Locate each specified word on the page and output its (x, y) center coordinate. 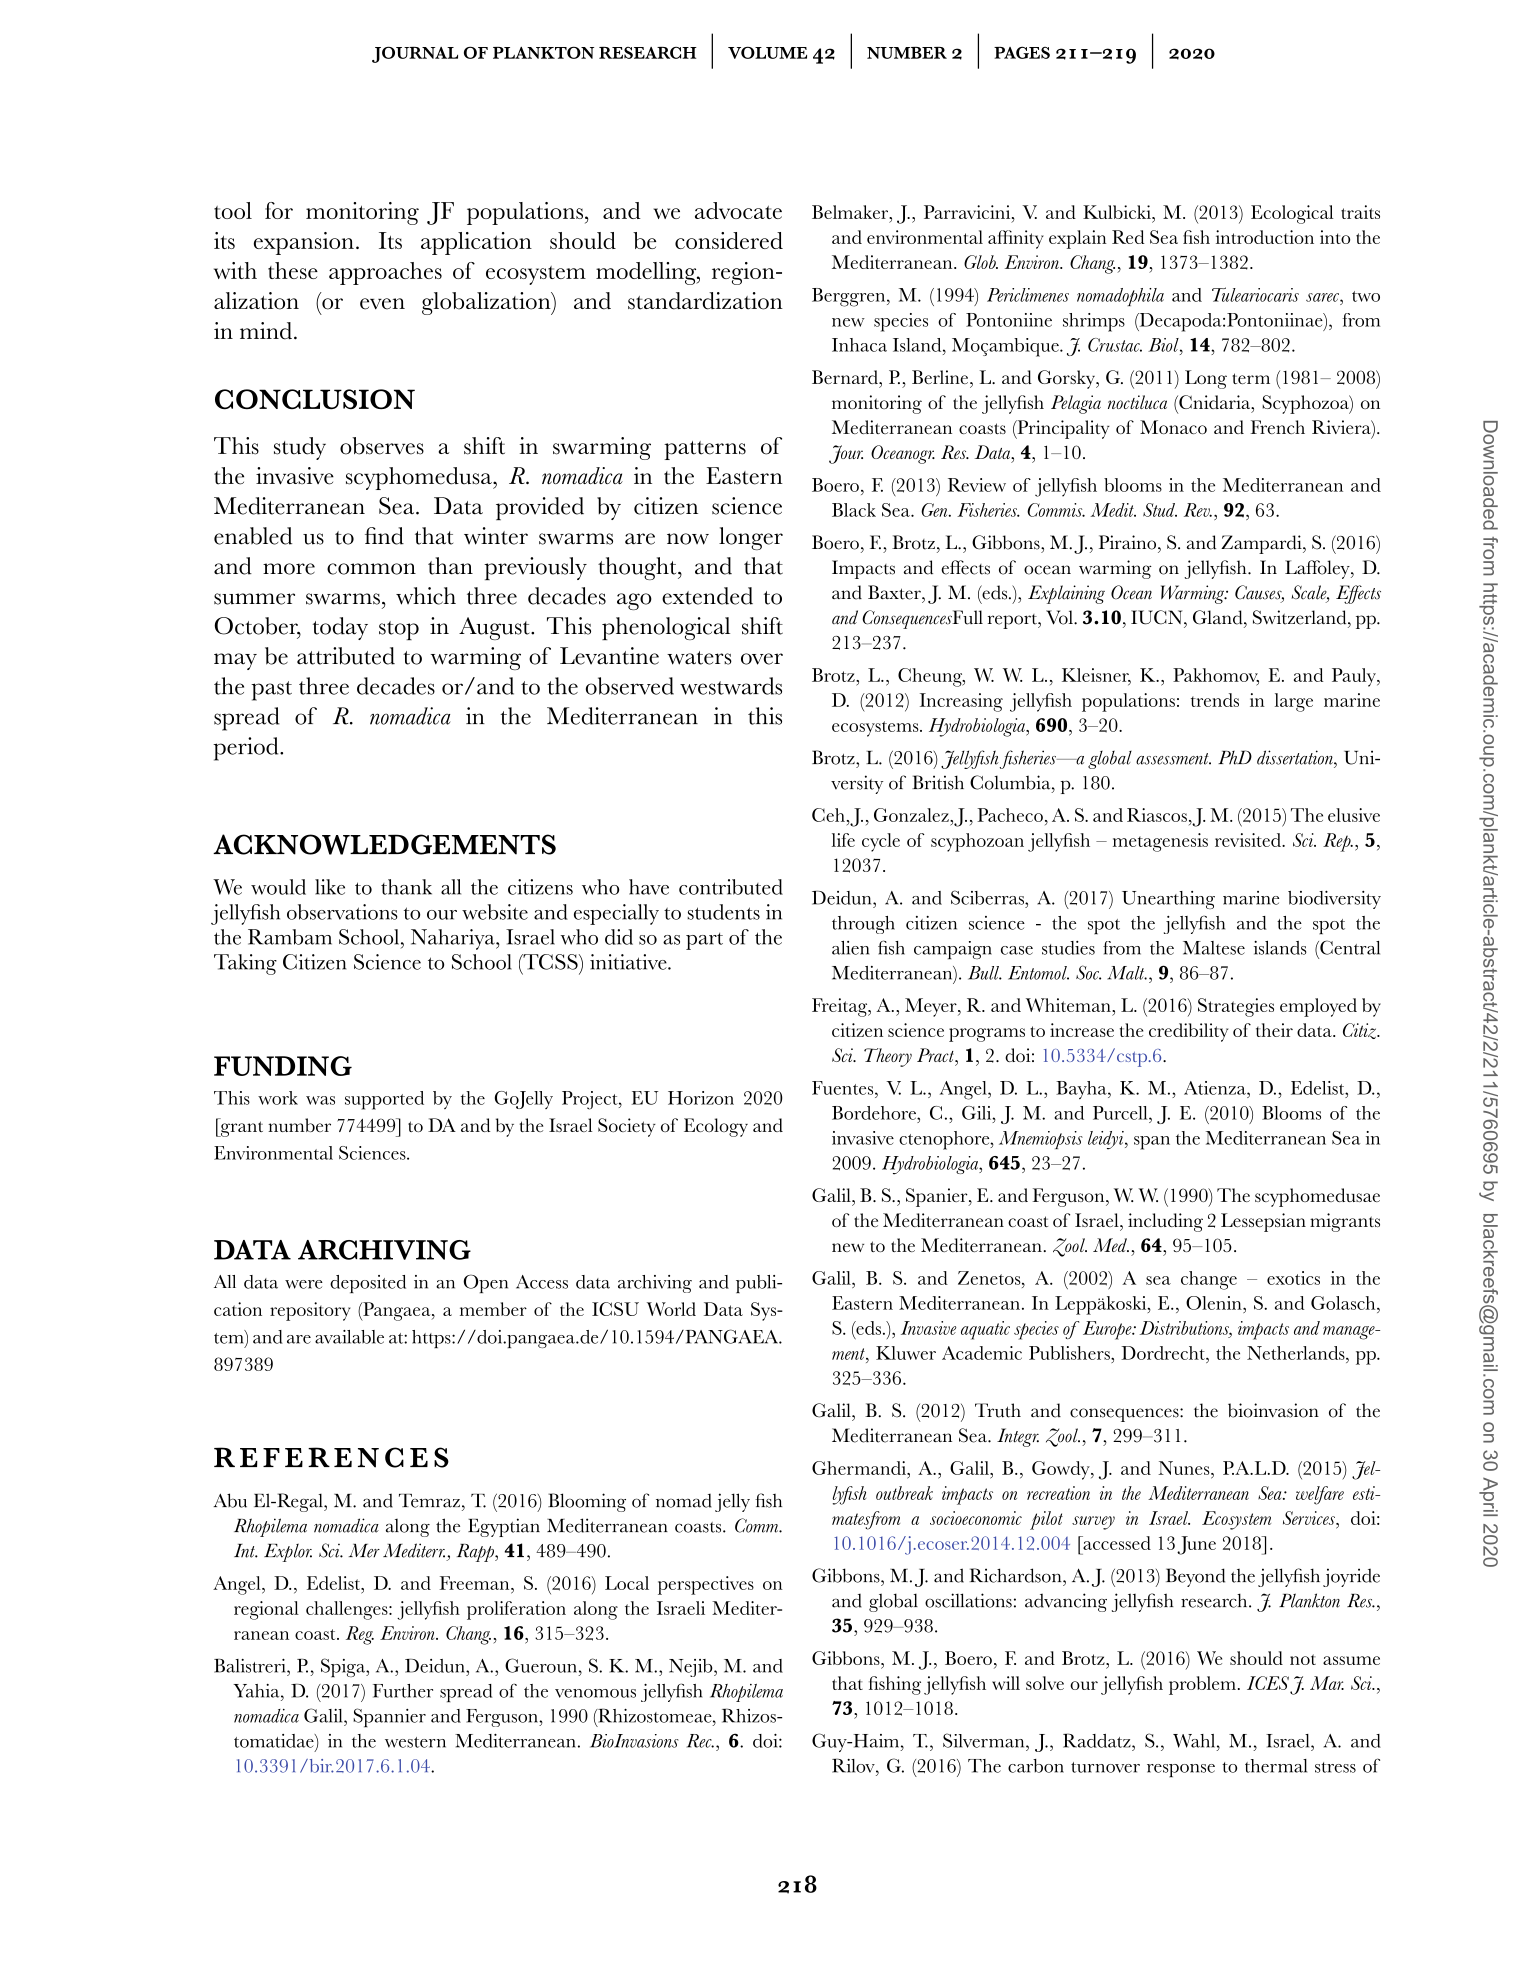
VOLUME (767, 52)
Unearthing (1168, 900)
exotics (1293, 1278)
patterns (705, 450)
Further (403, 1691)
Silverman (985, 1740)
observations (342, 912)
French (1277, 427)
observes (382, 446)
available (349, 1337)
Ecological (1292, 214)
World (671, 1309)
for (279, 210)
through (863, 925)
